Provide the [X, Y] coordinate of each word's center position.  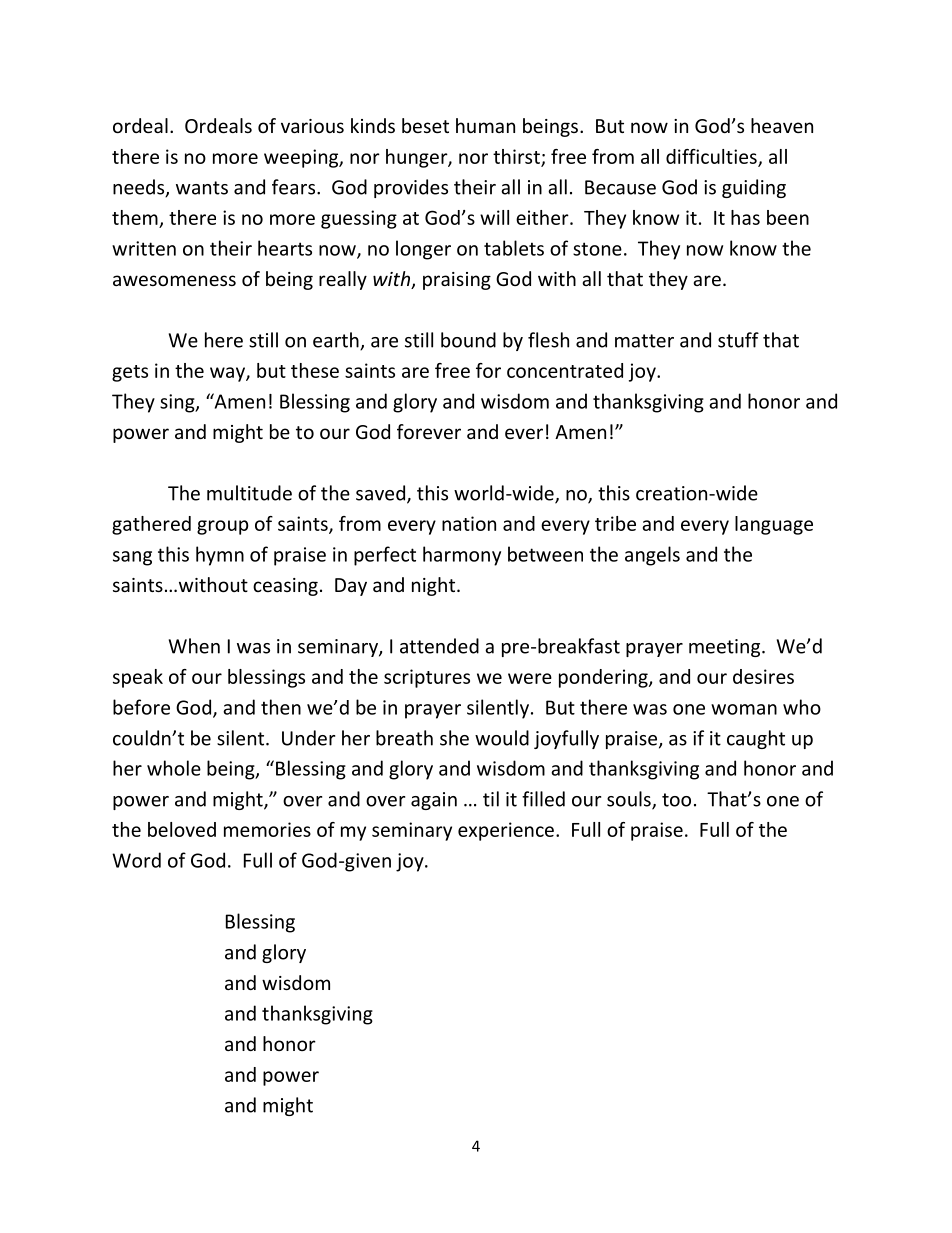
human [485, 125]
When [194, 646]
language [774, 525]
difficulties [712, 157]
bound [468, 340]
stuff [738, 340]
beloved [182, 829]
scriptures [427, 678]
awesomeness [174, 280]
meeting [726, 648]
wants [202, 188]
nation [469, 523]
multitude [249, 493]
